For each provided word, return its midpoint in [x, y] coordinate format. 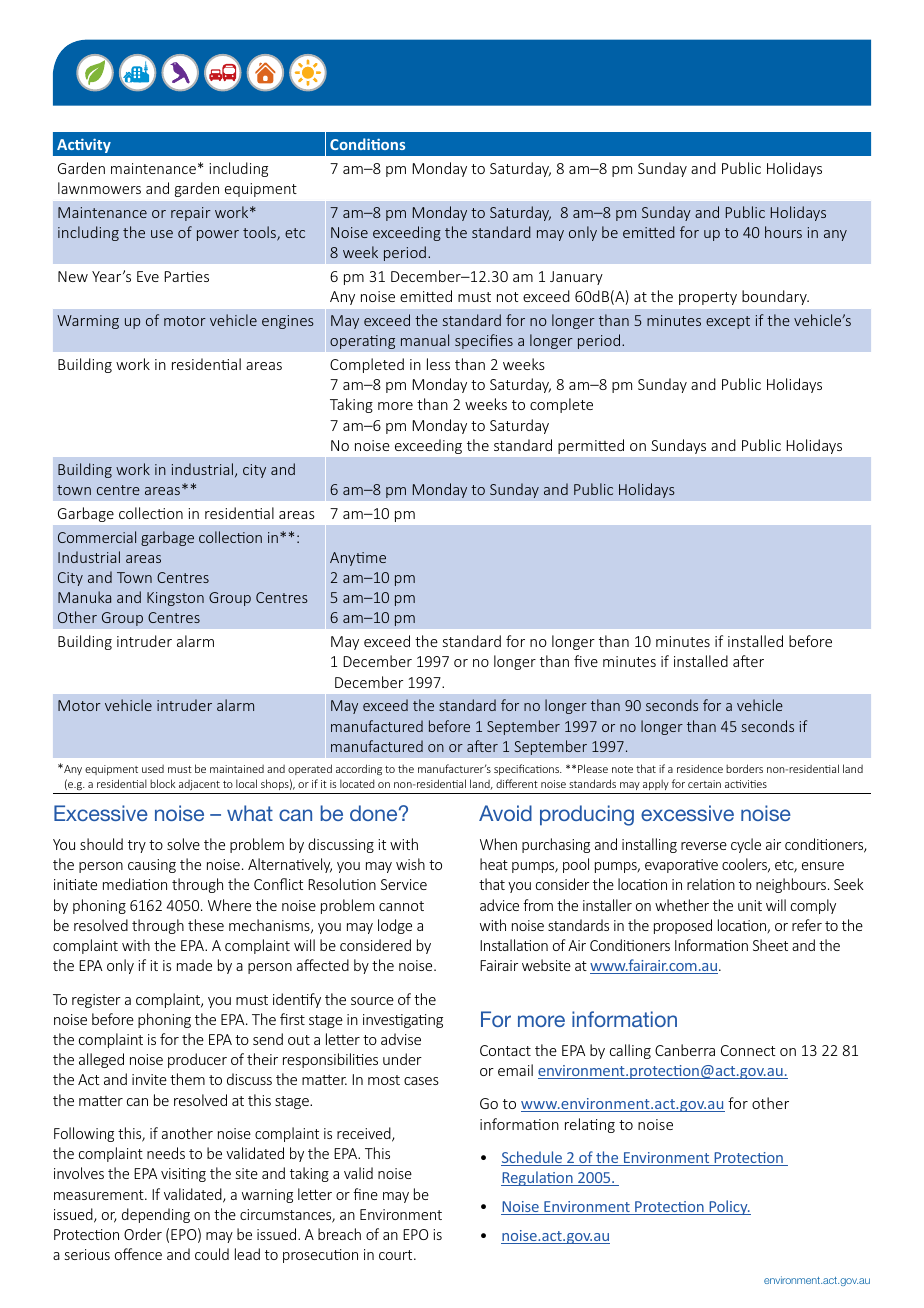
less [438, 364]
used [153, 769]
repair [191, 214]
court [397, 1255]
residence [700, 768]
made [194, 965]
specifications [528, 769]
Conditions [367, 144]
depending [156, 1215]
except [728, 322]
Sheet [770, 945]
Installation [514, 945]
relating [590, 1125]
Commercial [97, 537]
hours [783, 232]
